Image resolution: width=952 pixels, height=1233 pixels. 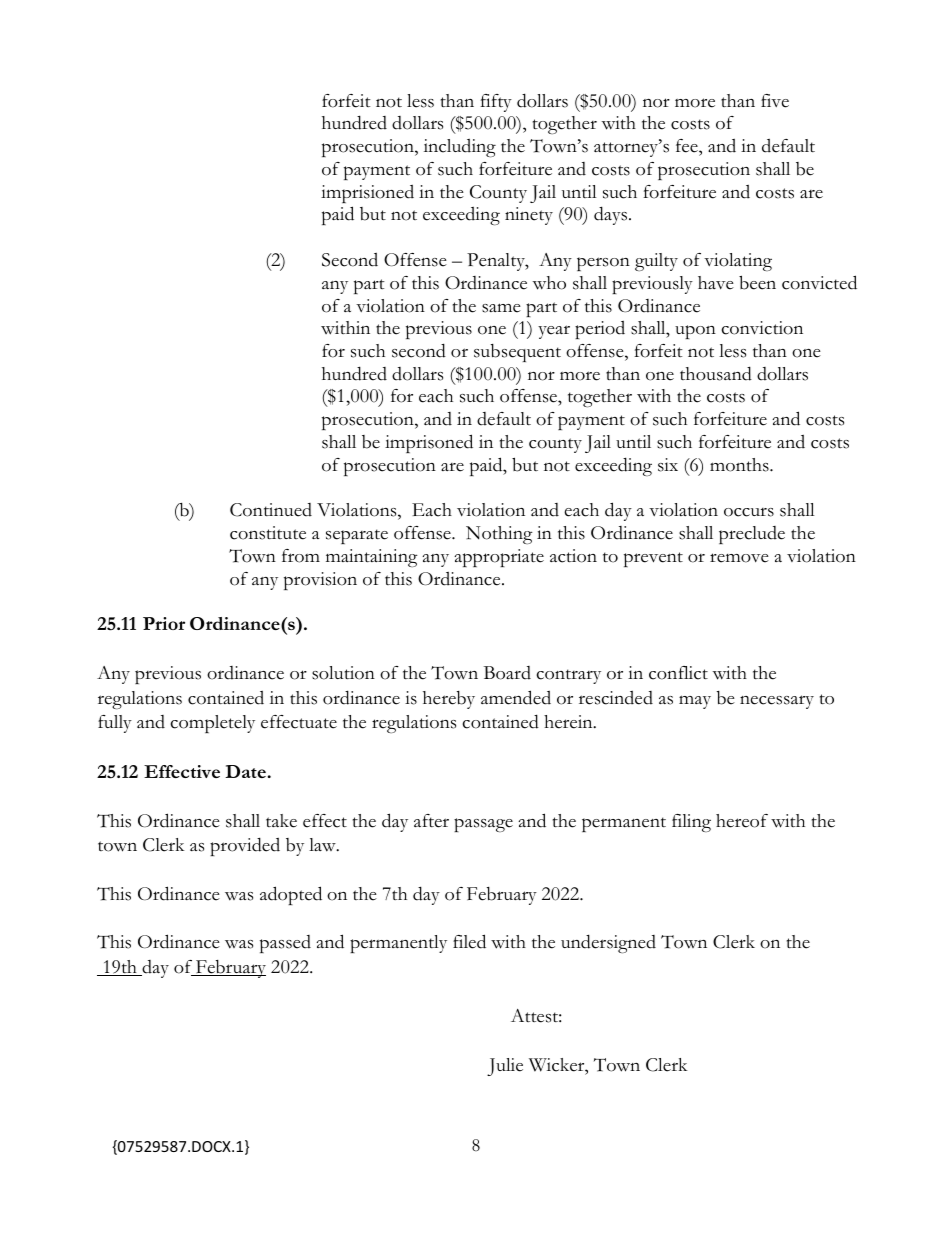 What do you see at coordinates (460, 148) in the page?
I see `including` at bounding box center [460, 148].
